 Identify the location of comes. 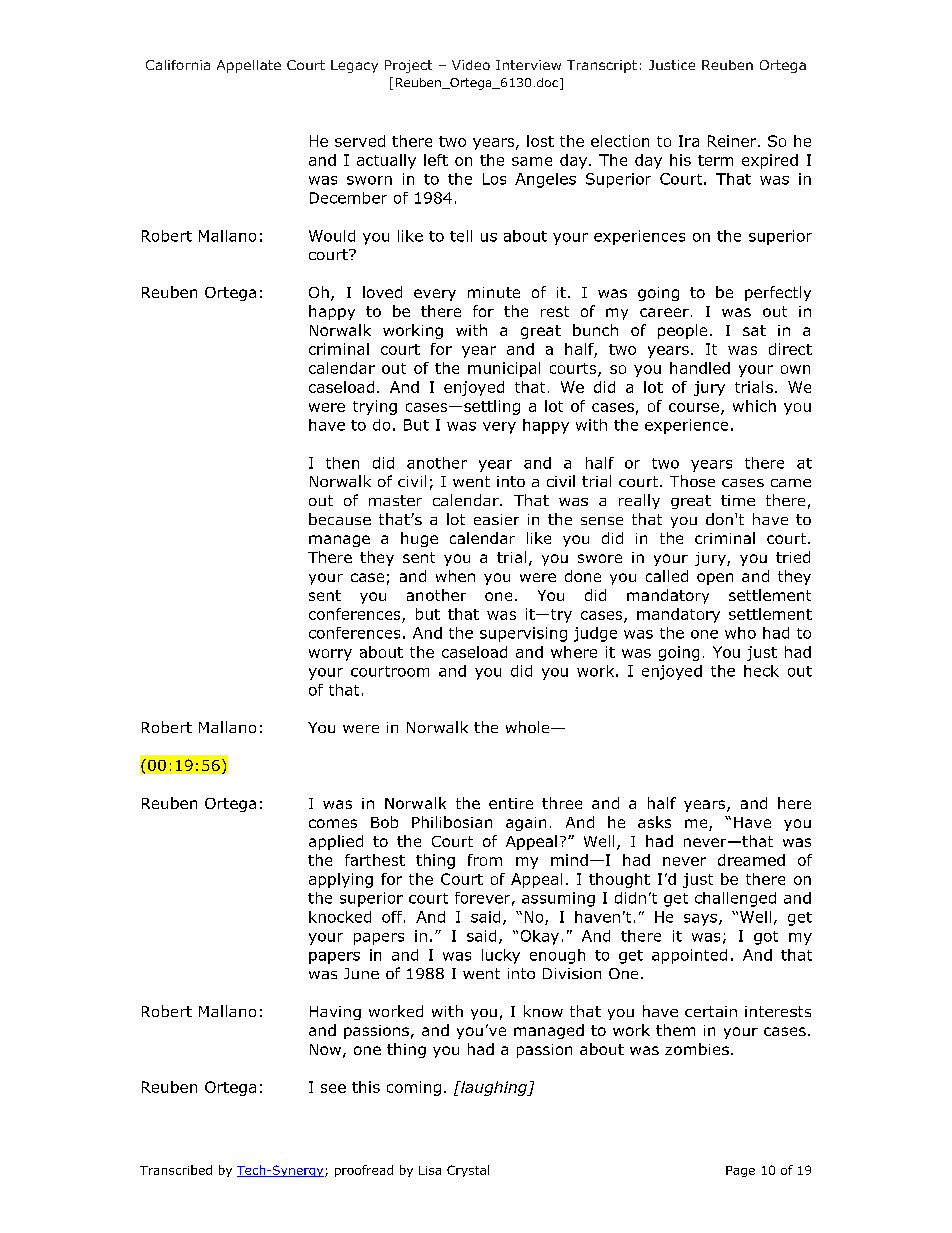
(333, 823).
